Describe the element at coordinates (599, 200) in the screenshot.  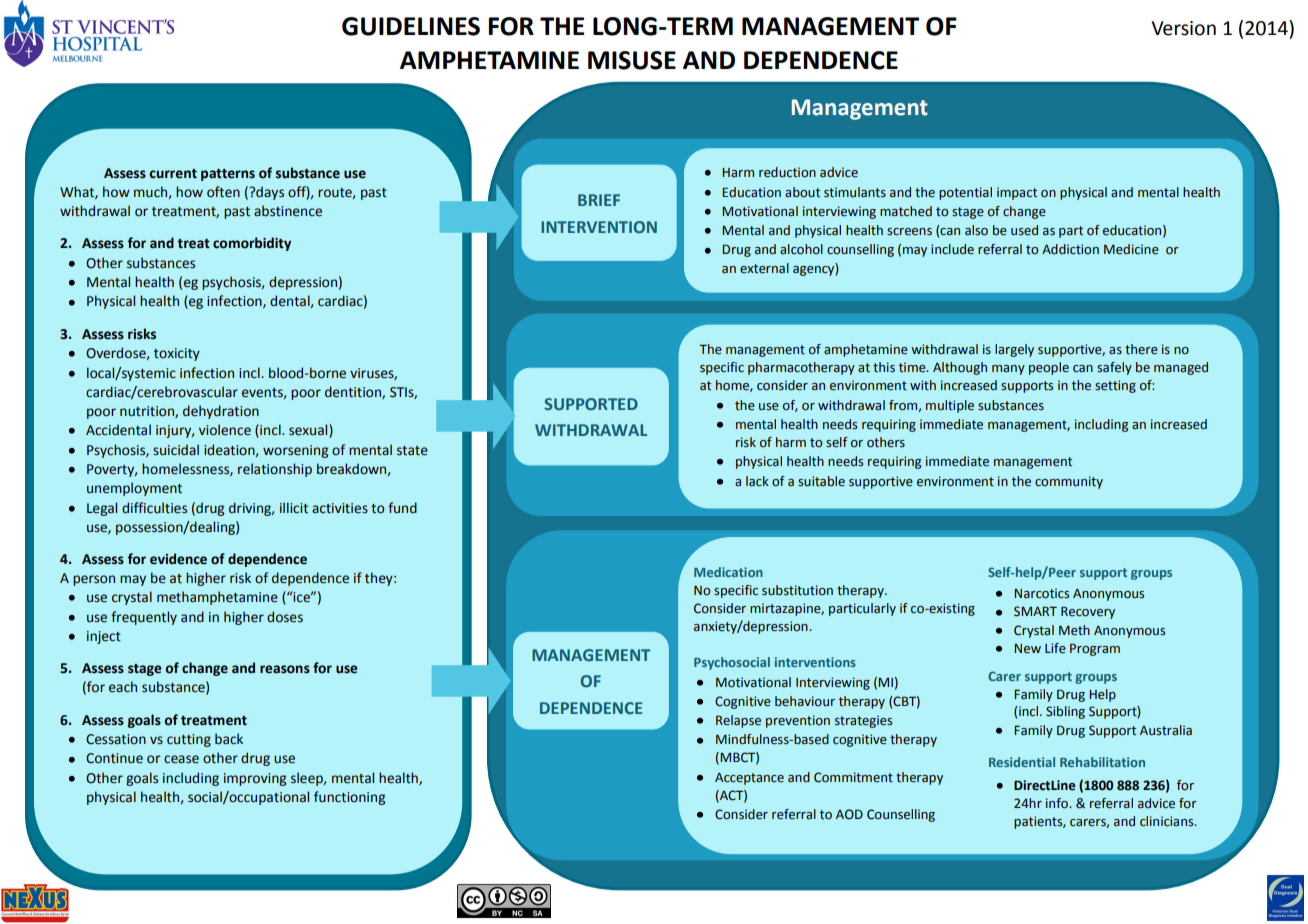
I see `BRIEF` at that location.
